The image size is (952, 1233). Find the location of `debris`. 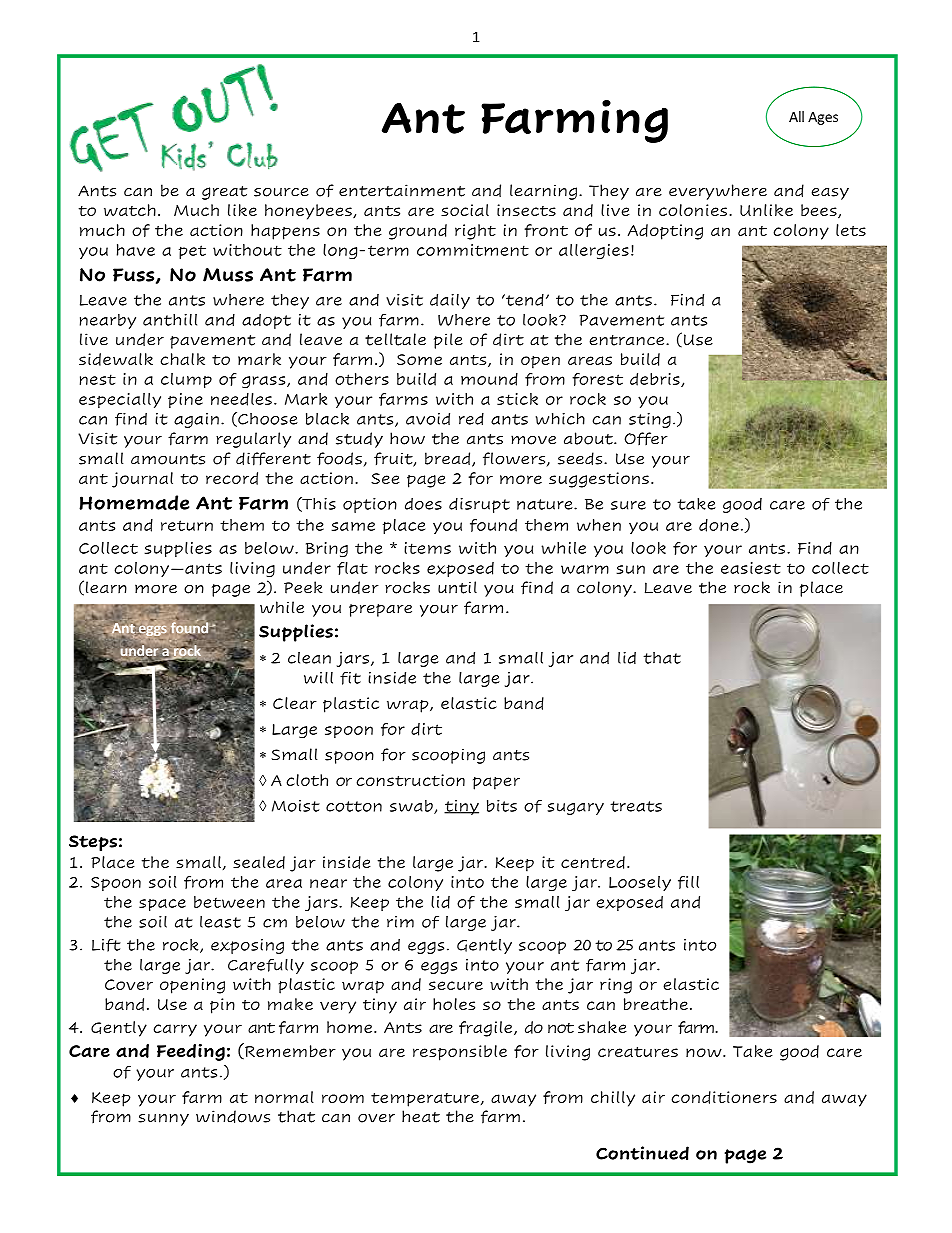

debris is located at coordinates (656, 380).
